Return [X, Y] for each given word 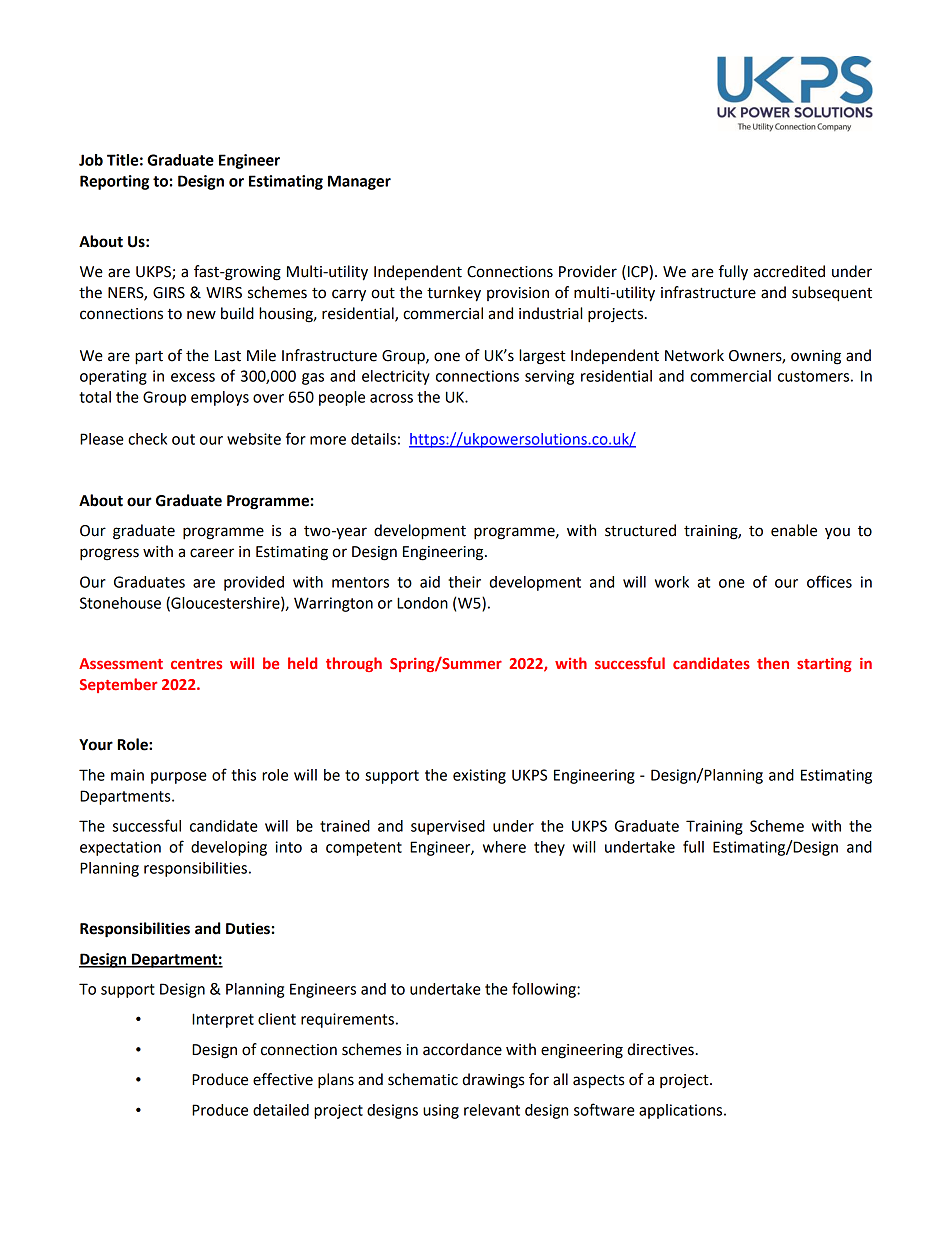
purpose [179, 778]
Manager [359, 182]
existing [479, 776]
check [147, 439]
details [373, 439]
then [773, 663]
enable [794, 530]
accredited [789, 271]
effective [283, 1079]
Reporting [114, 182]
